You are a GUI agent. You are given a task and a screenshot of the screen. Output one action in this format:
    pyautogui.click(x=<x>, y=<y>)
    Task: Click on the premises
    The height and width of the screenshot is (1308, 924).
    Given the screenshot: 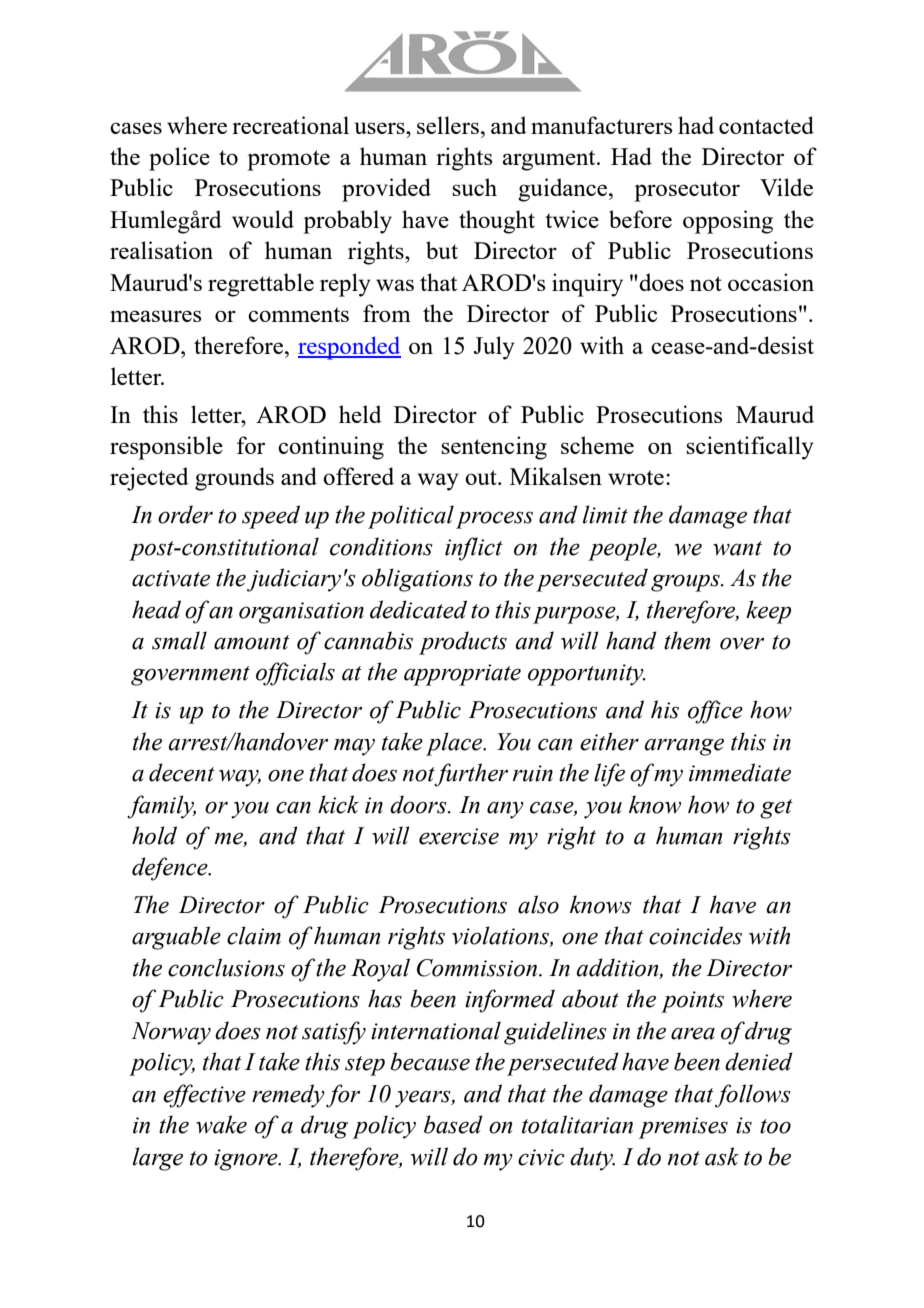 What is the action you would take?
    pyautogui.click(x=683, y=1128)
